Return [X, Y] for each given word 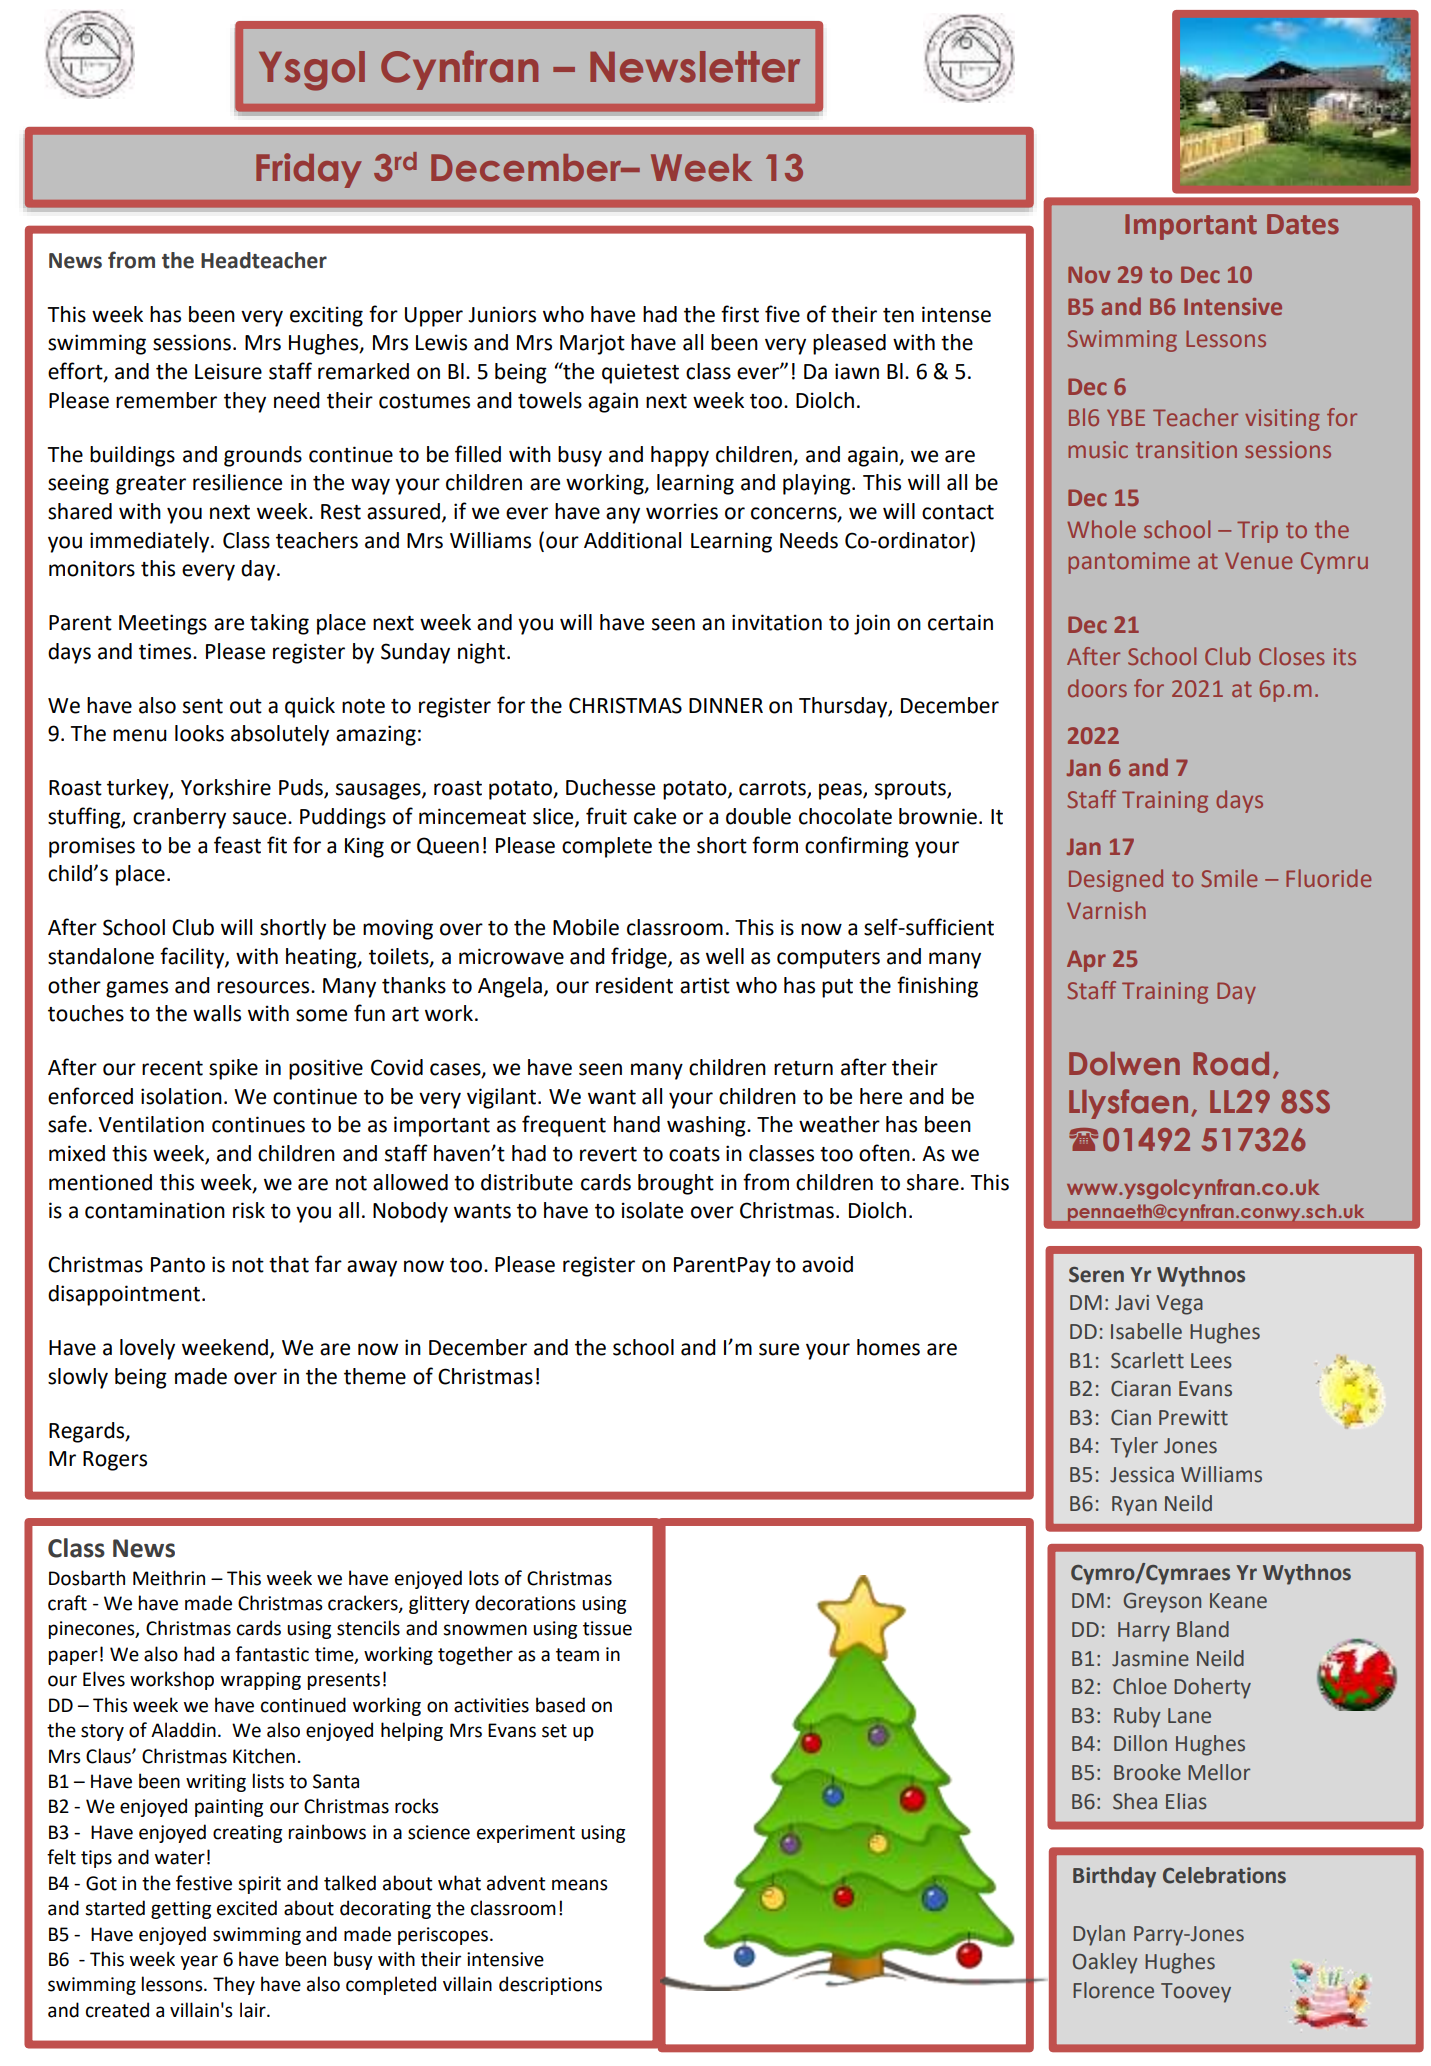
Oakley [1105, 1963]
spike [233, 1069]
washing [707, 1126]
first [740, 314]
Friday [309, 170]
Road [1231, 1064]
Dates [1303, 224]
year [199, 1962]
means [580, 1885]
